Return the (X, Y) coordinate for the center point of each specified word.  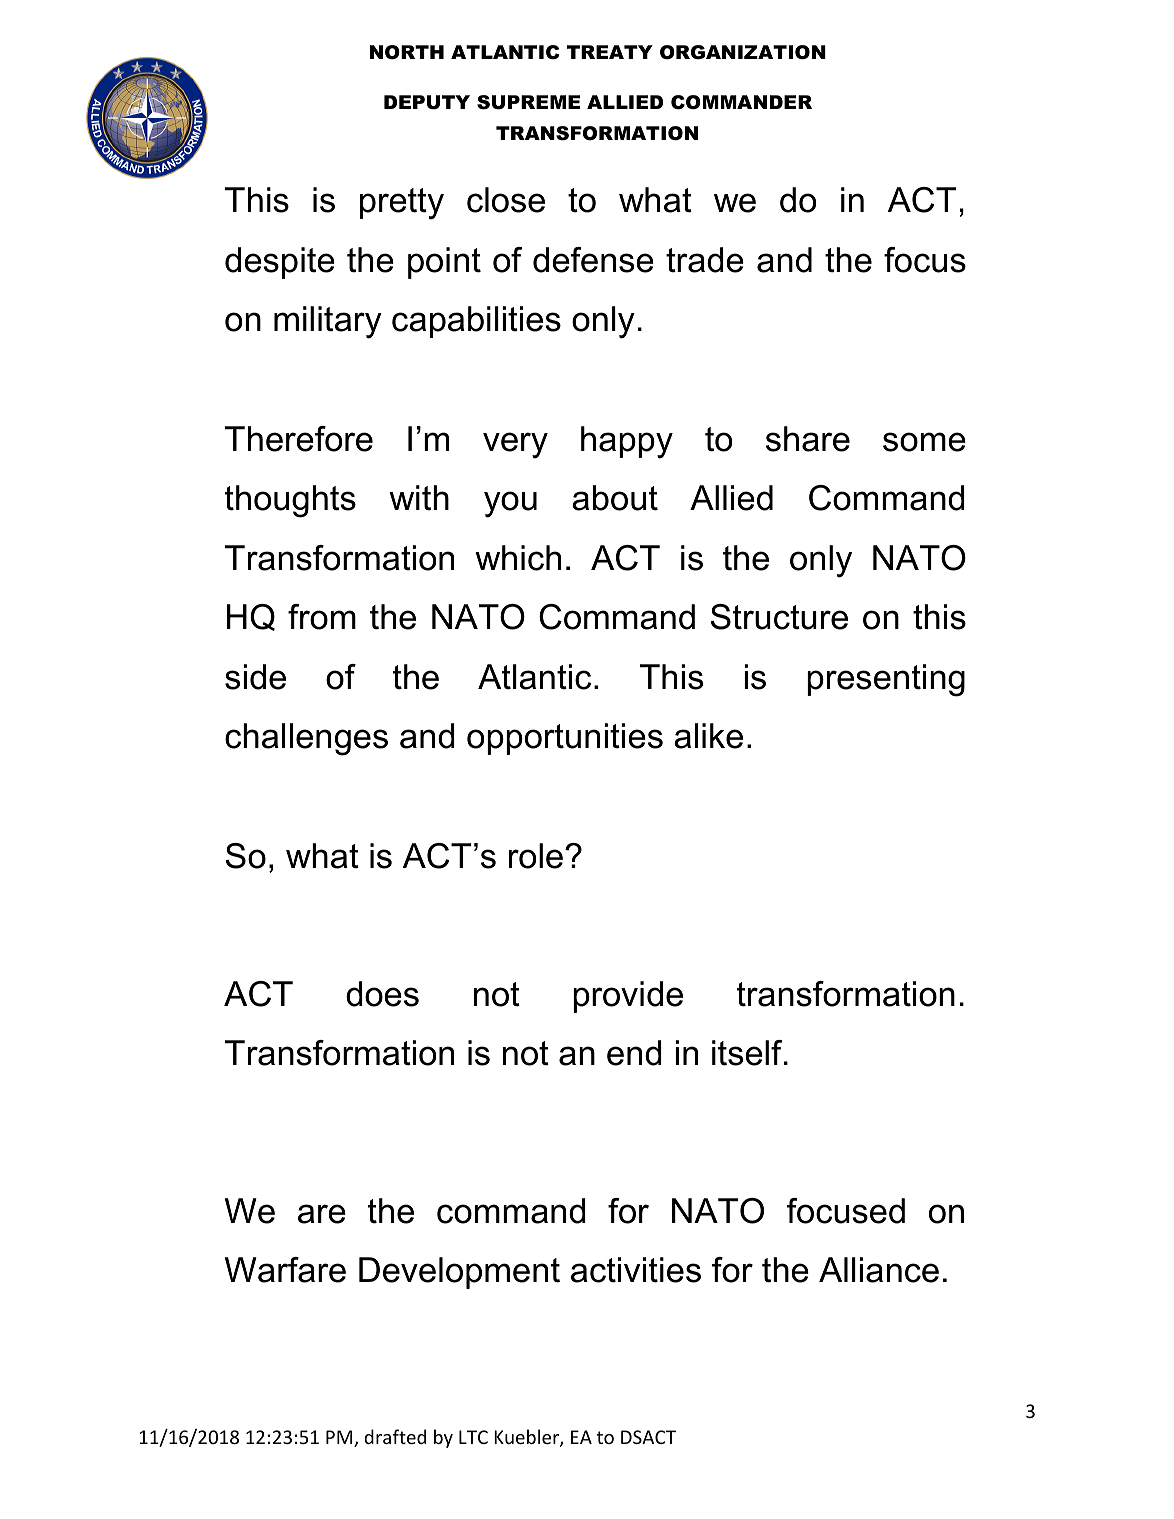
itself (748, 1053)
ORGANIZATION (743, 52)
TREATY (610, 52)
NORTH (407, 52)
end (634, 1053)
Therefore (299, 439)
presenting (886, 680)
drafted (395, 1436)
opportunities (565, 739)
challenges (306, 739)
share (808, 439)
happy (627, 442)
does (382, 994)
